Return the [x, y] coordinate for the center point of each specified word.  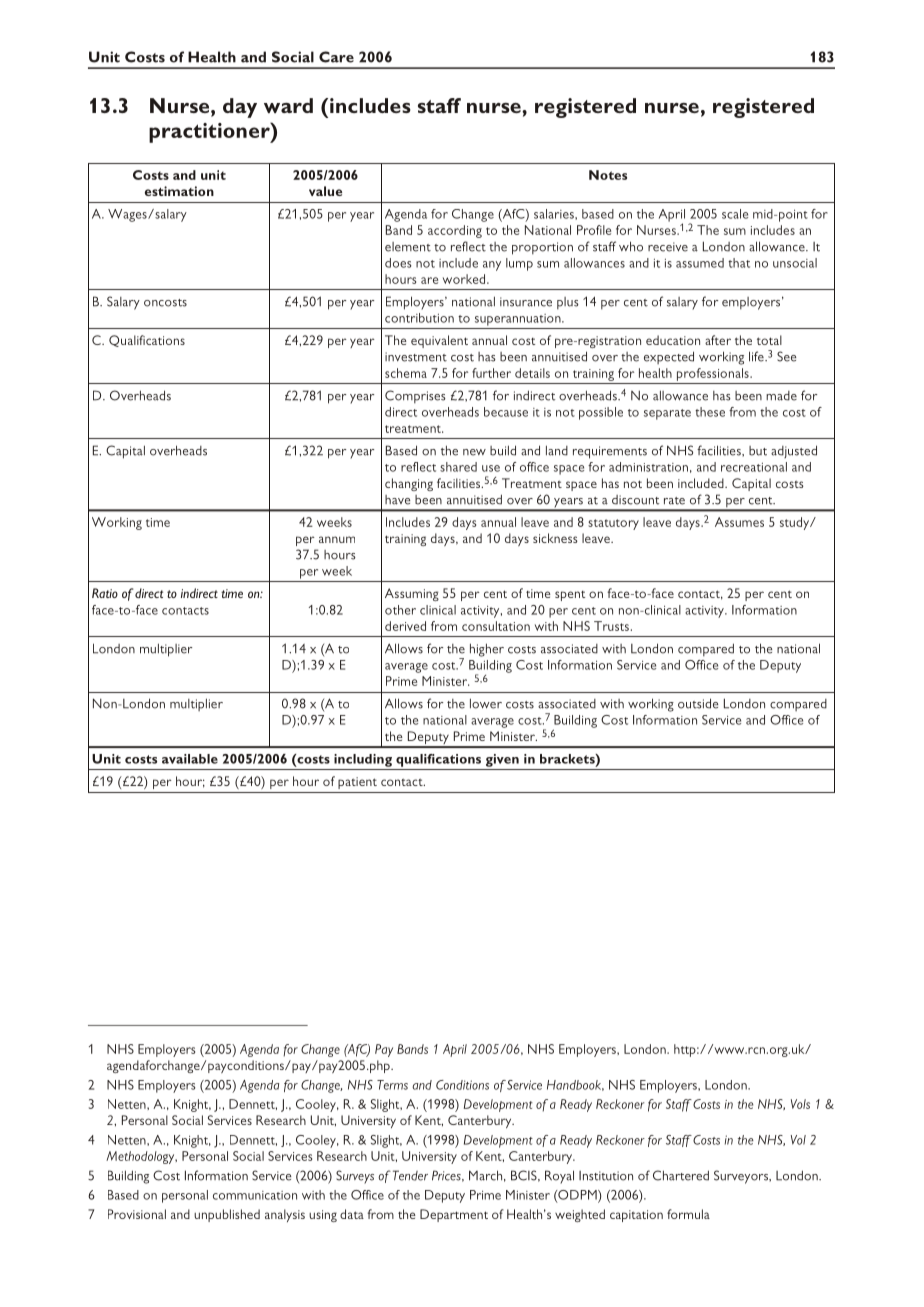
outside [698, 703]
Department [454, 1215]
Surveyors [742, 1177]
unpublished [227, 1215]
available [190, 759]
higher [487, 650]
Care [336, 57]
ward [288, 105]
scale [735, 214]
